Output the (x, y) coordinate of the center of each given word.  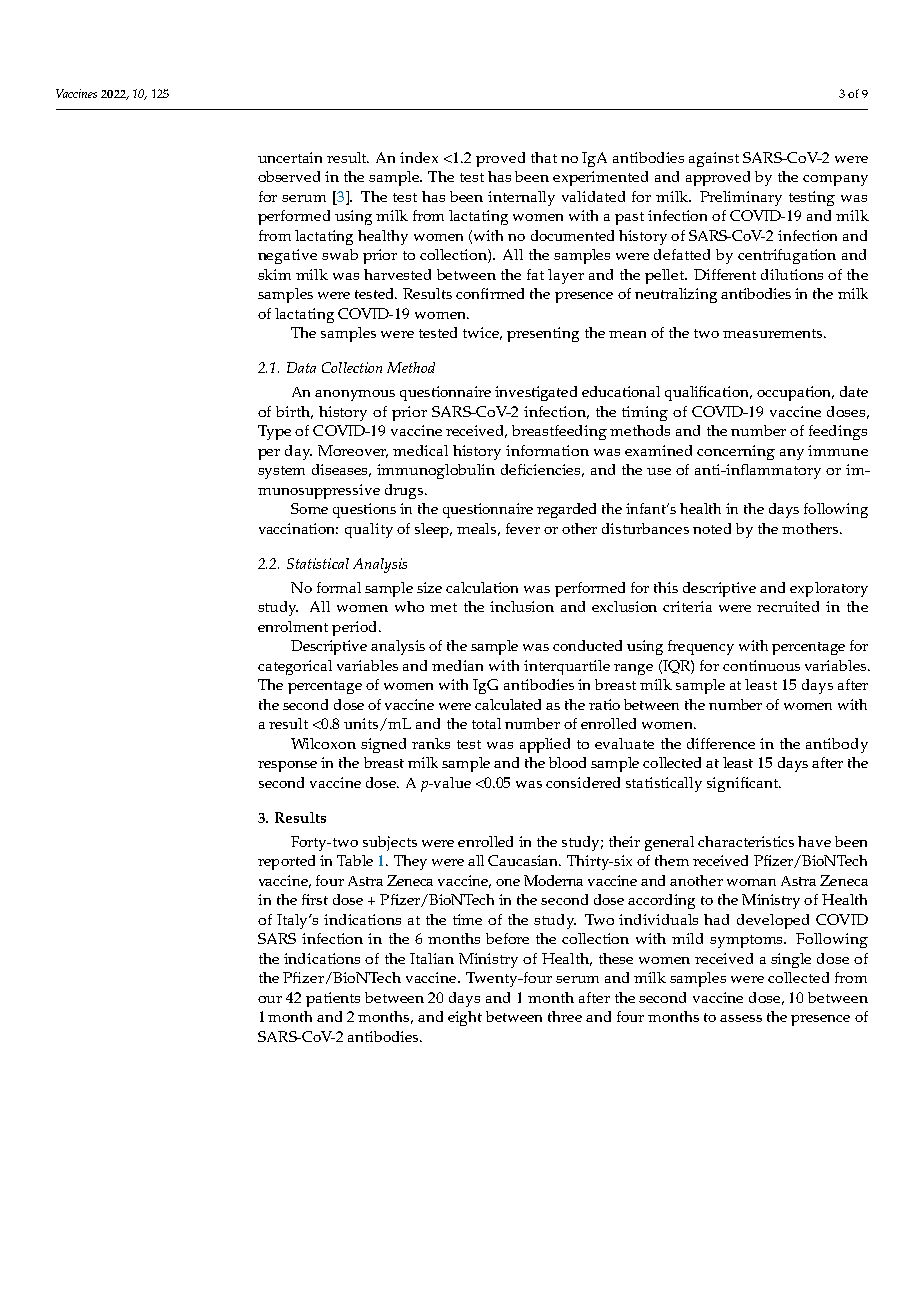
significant (743, 784)
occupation (795, 393)
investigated (536, 393)
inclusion (522, 606)
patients (333, 999)
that (544, 157)
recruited (788, 606)
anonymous (355, 395)
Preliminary (741, 198)
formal (339, 587)
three (565, 1016)
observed (289, 176)
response (287, 766)
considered (583, 782)
